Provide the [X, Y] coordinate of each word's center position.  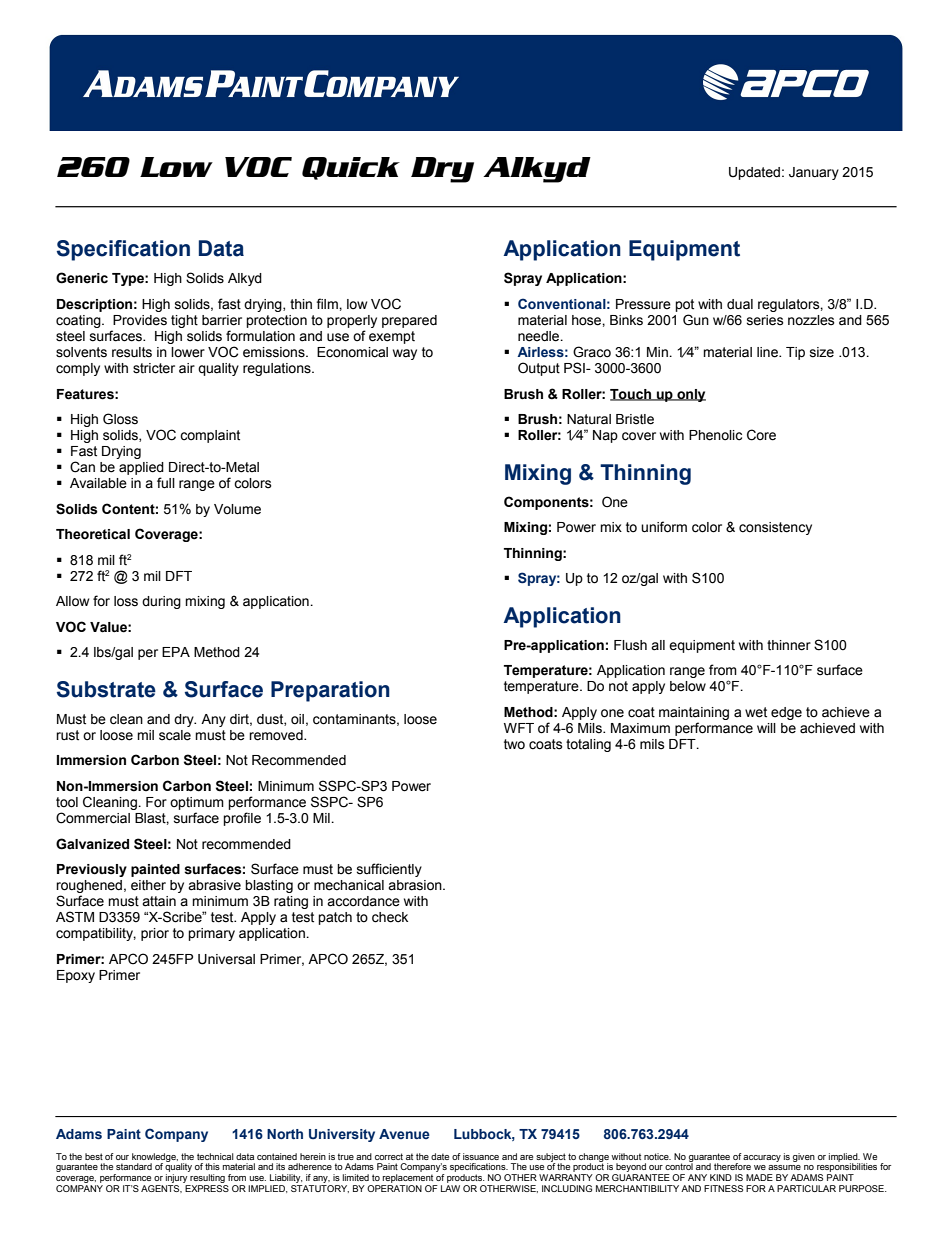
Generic [82, 278]
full [166, 482]
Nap [605, 436]
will [766, 728]
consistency [775, 528]
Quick [351, 168]
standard [134, 1166]
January [814, 173]
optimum [197, 803]
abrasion [416, 885]
